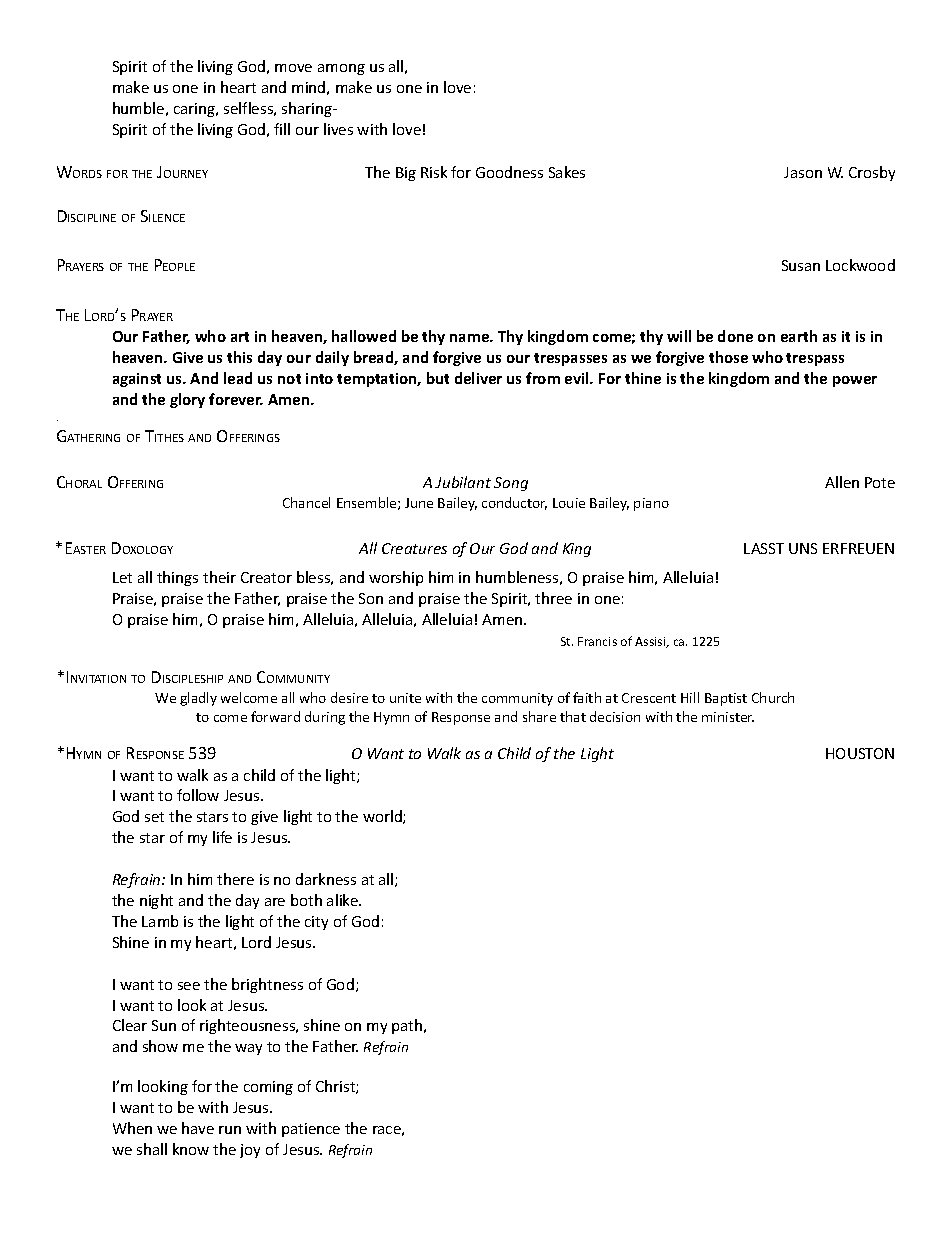 This image has height=1233, width=952. Describe the element at coordinates (860, 753) in the image. I see `HOUSTON` at that location.
